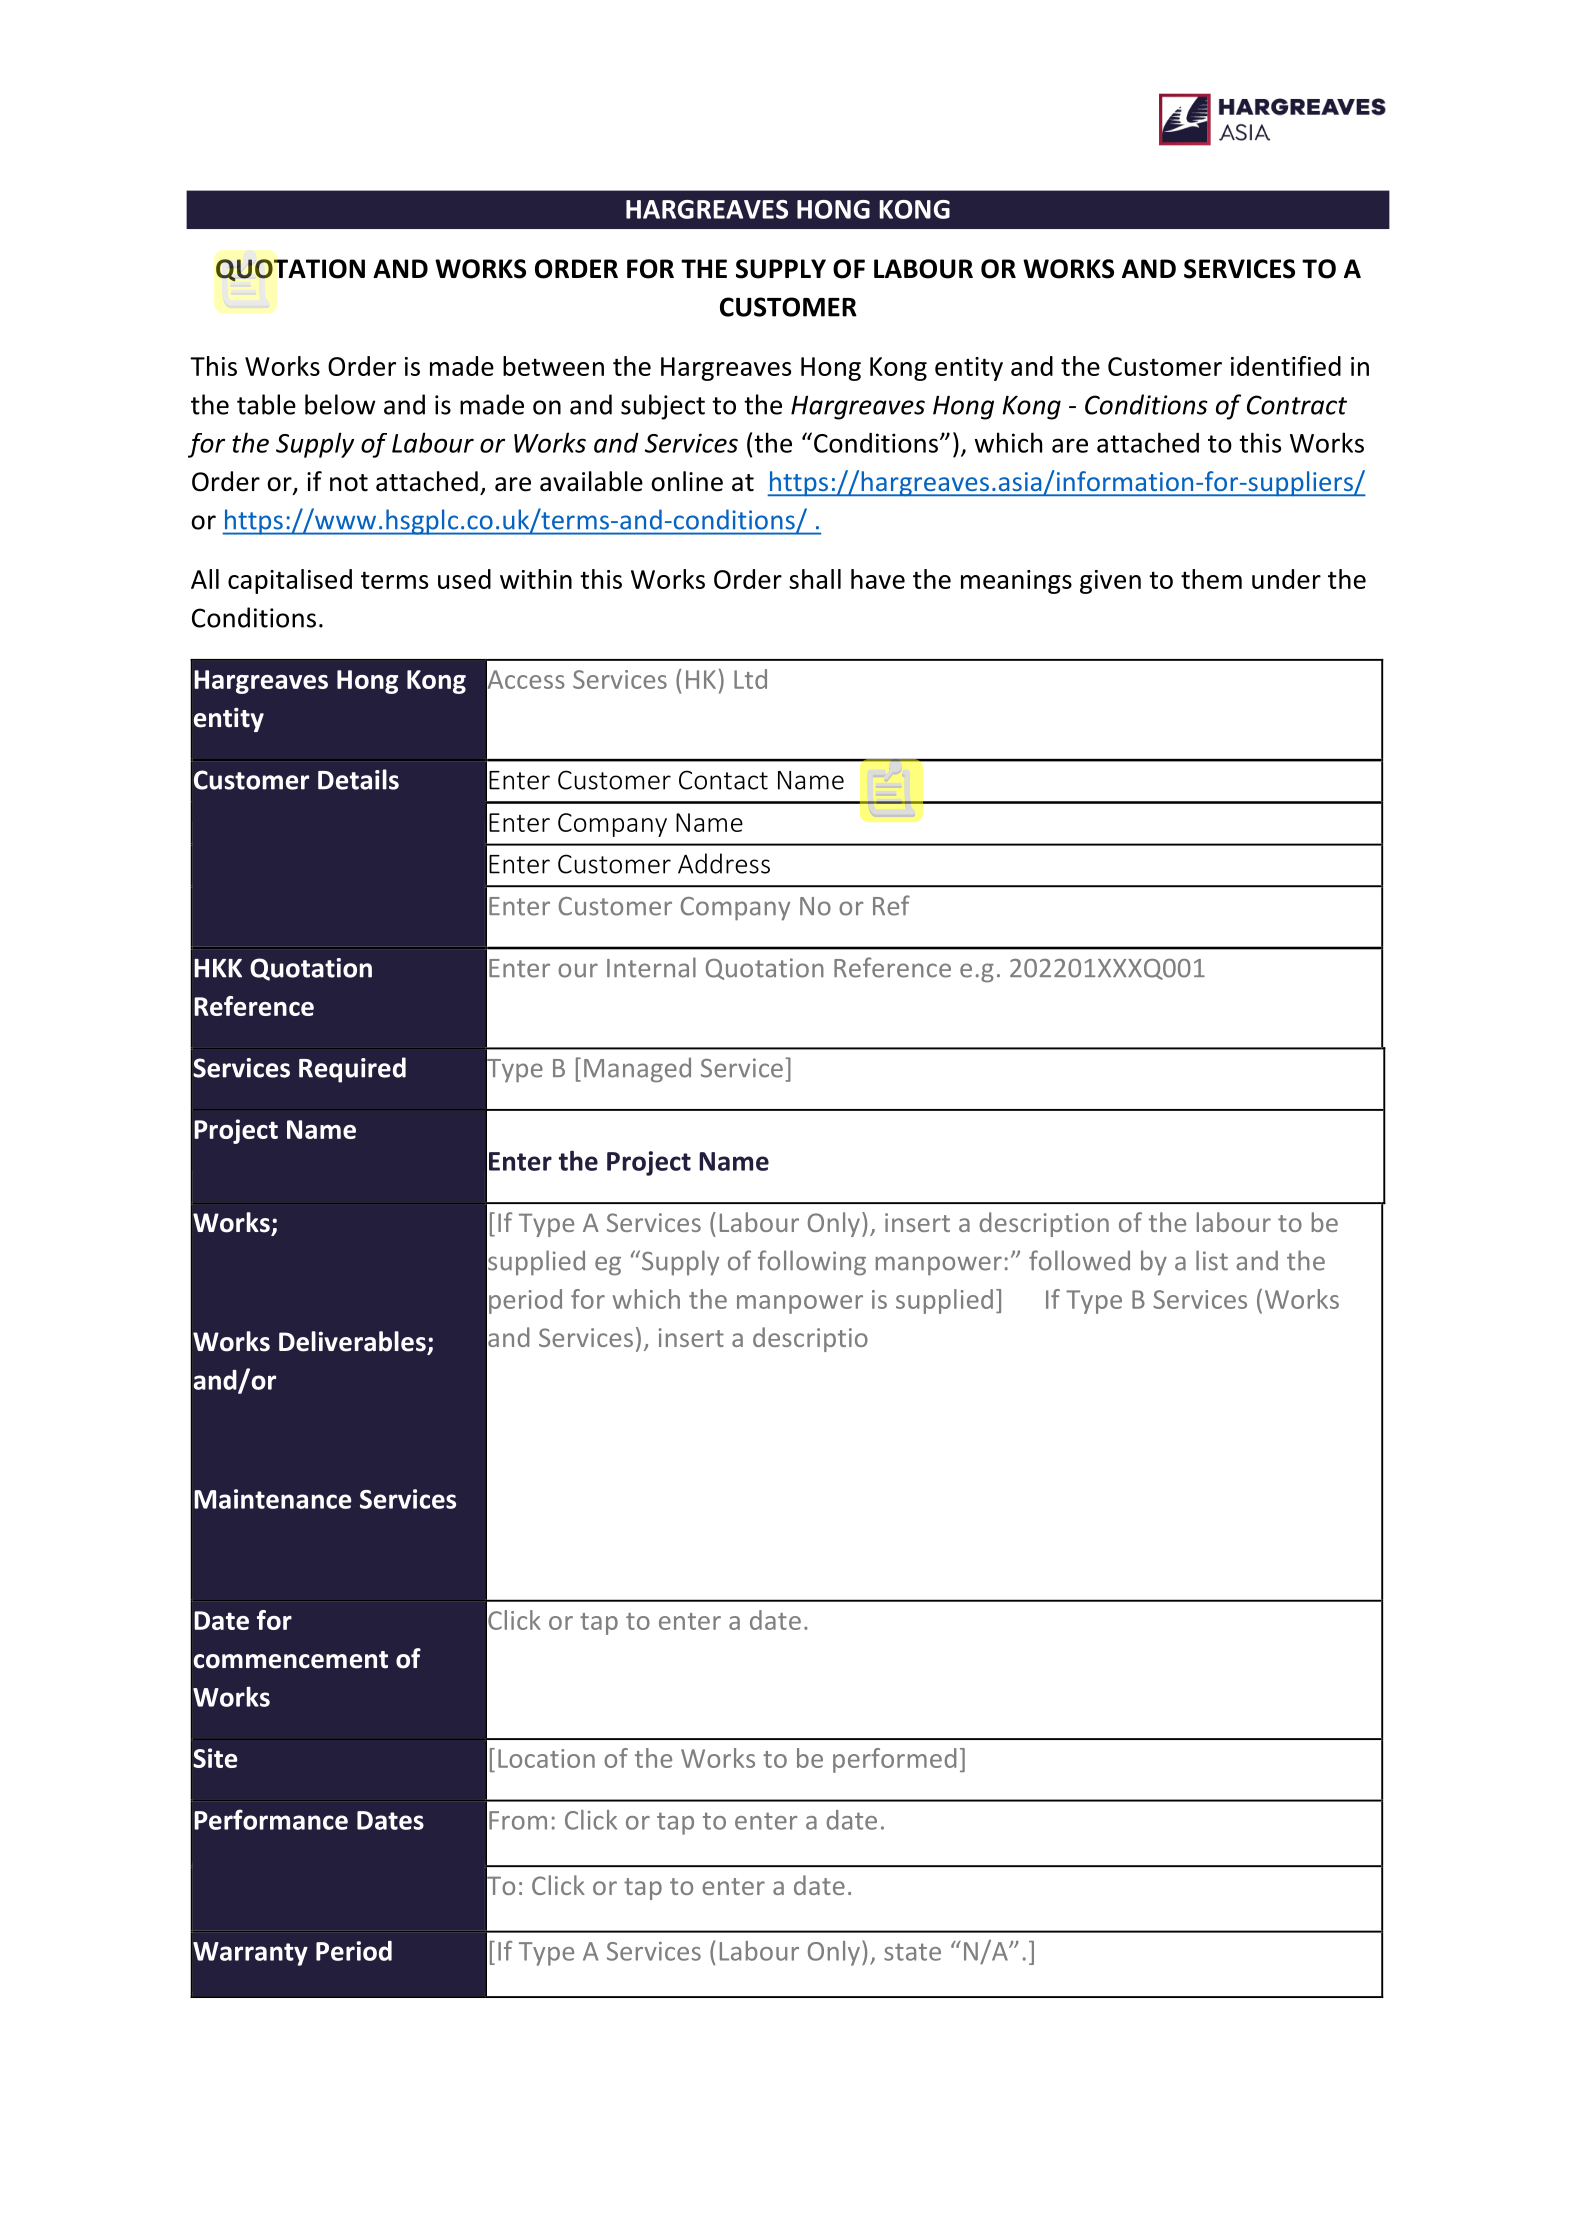 The width and height of the screenshot is (1576, 2229). Describe the element at coordinates (912, 1952) in the screenshot. I see `state` at that location.
